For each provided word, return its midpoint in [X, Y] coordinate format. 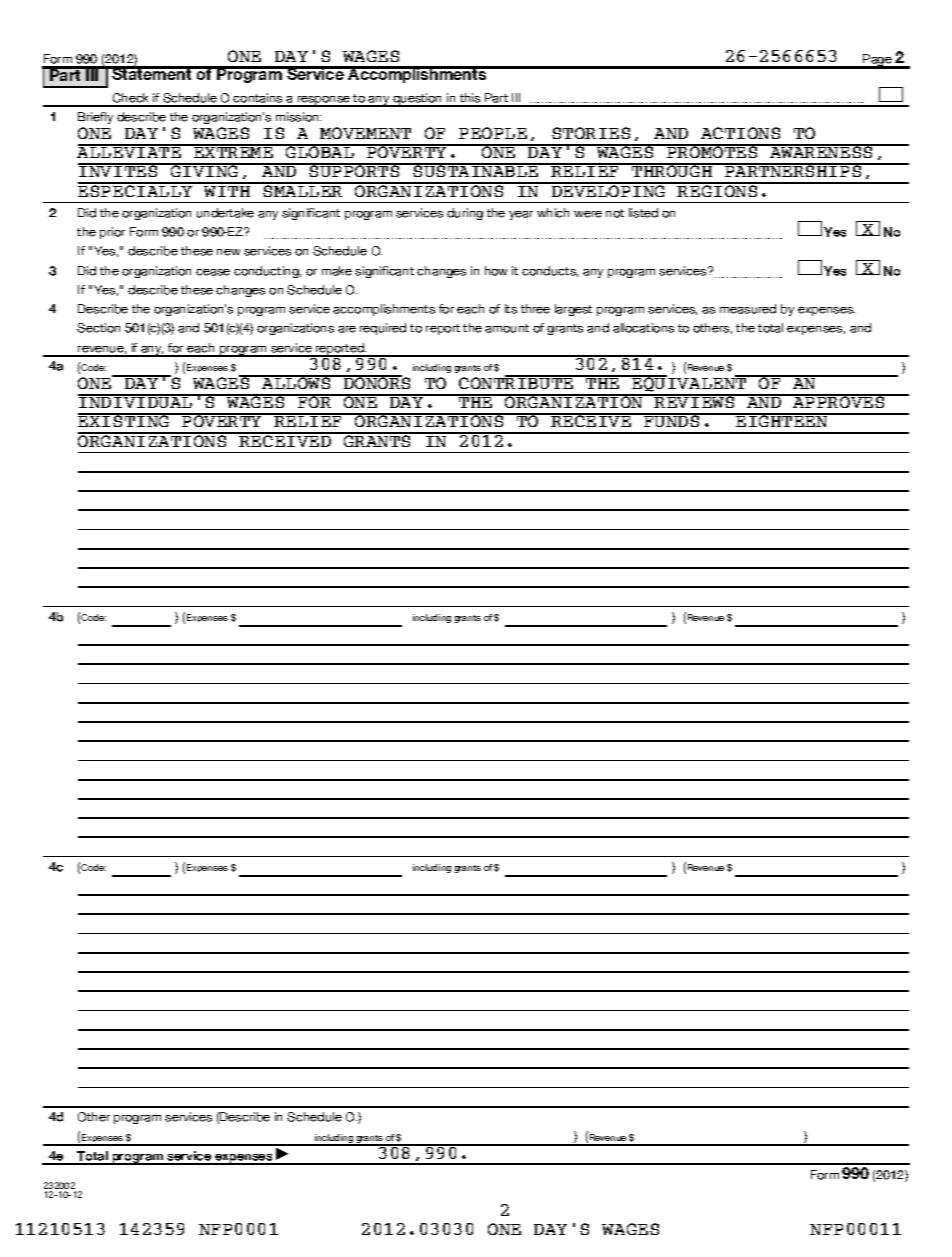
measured [748, 309]
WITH [227, 190]
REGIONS [718, 190]
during [465, 214]
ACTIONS [740, 133]
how [496, 271]
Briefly [95, 118]
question [418, 100]
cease [213, 272]
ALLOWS [296, 382]
